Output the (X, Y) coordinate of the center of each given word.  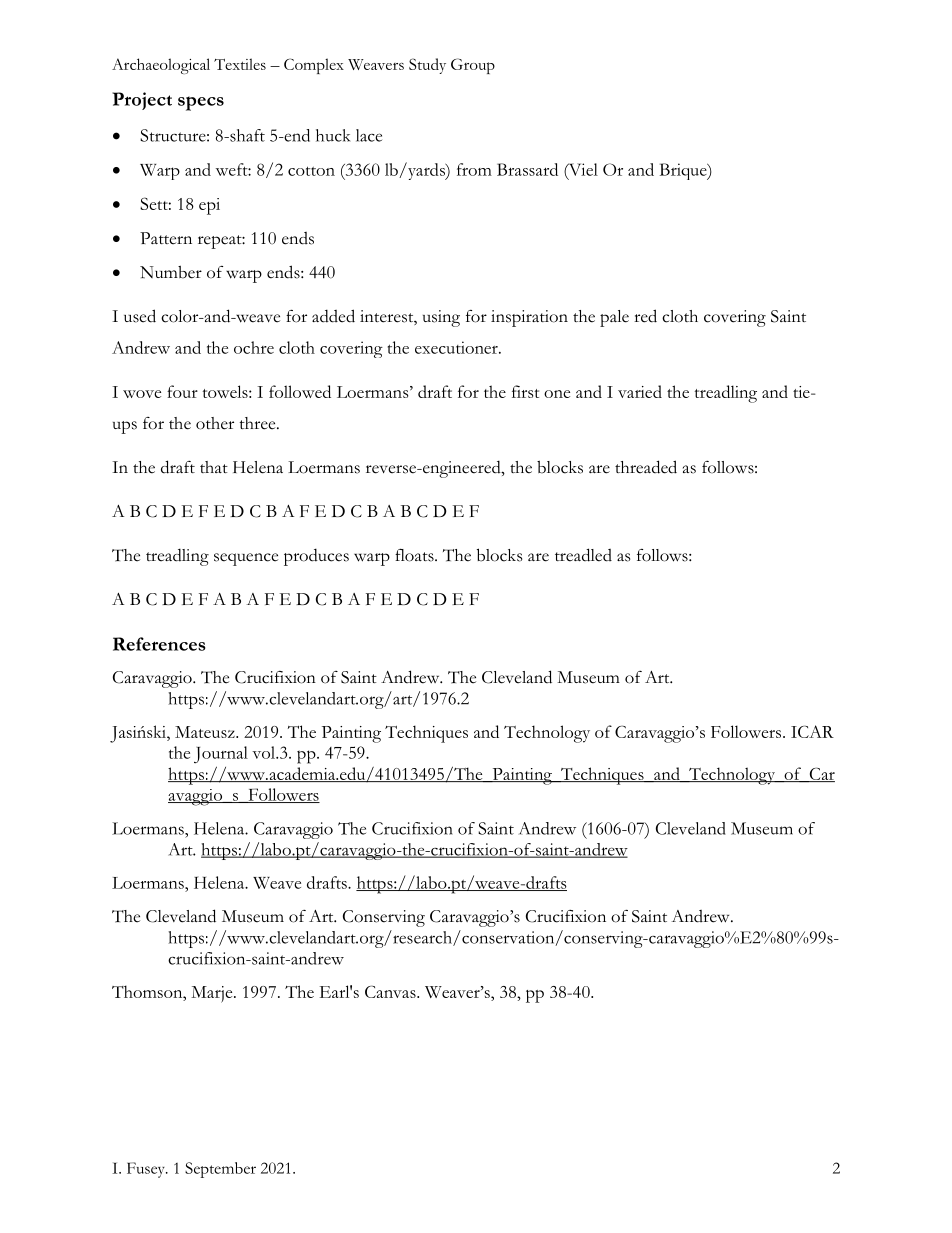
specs (201, 103)
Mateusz (206, 732)
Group (473, 66)
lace (369, 135)
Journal (221, 755)
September (220, 1170)
